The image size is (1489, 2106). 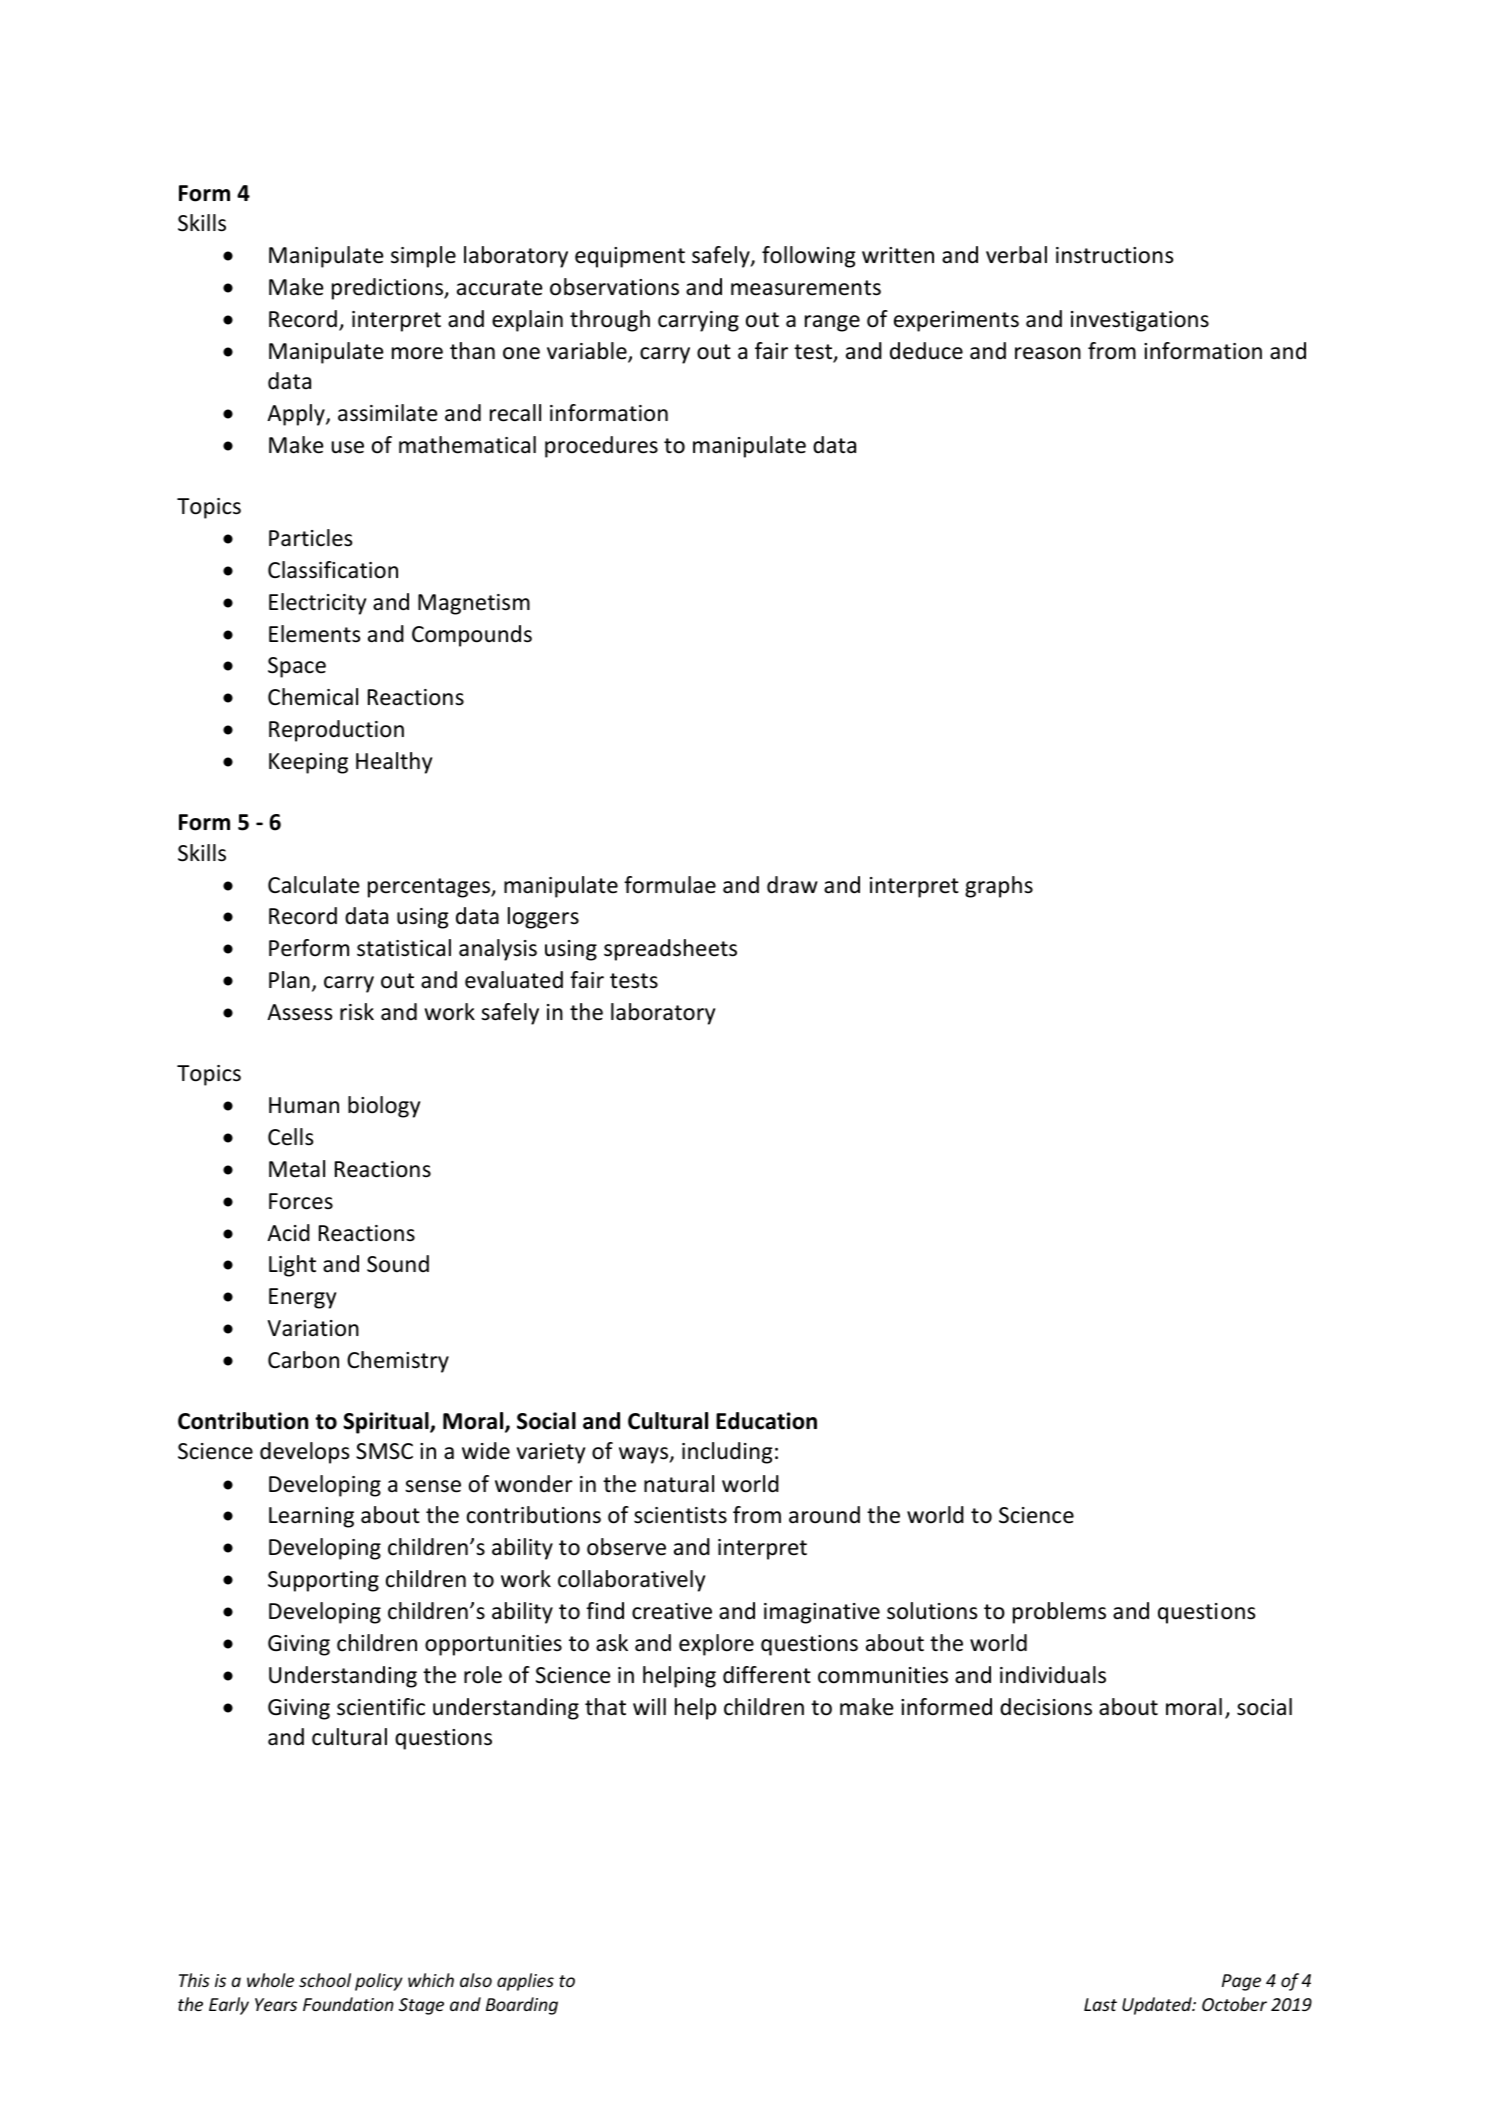 What do you see at coordinates (1053, 1675) in the screenshot?
I see `individuals` at bounding box center [1053, 1675].
